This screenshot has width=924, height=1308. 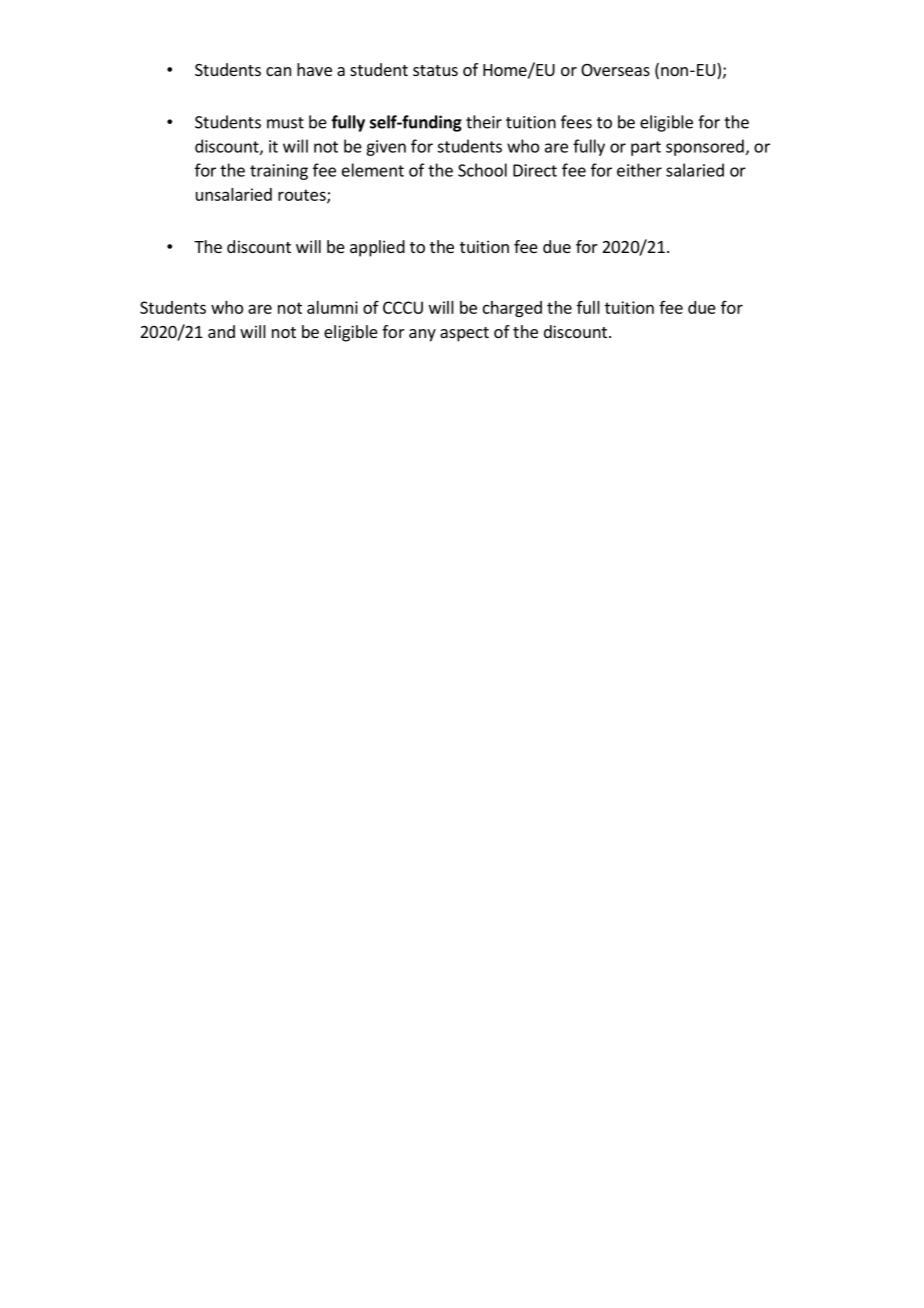 I want to click on Overseas, so click(x=615, y=70).
